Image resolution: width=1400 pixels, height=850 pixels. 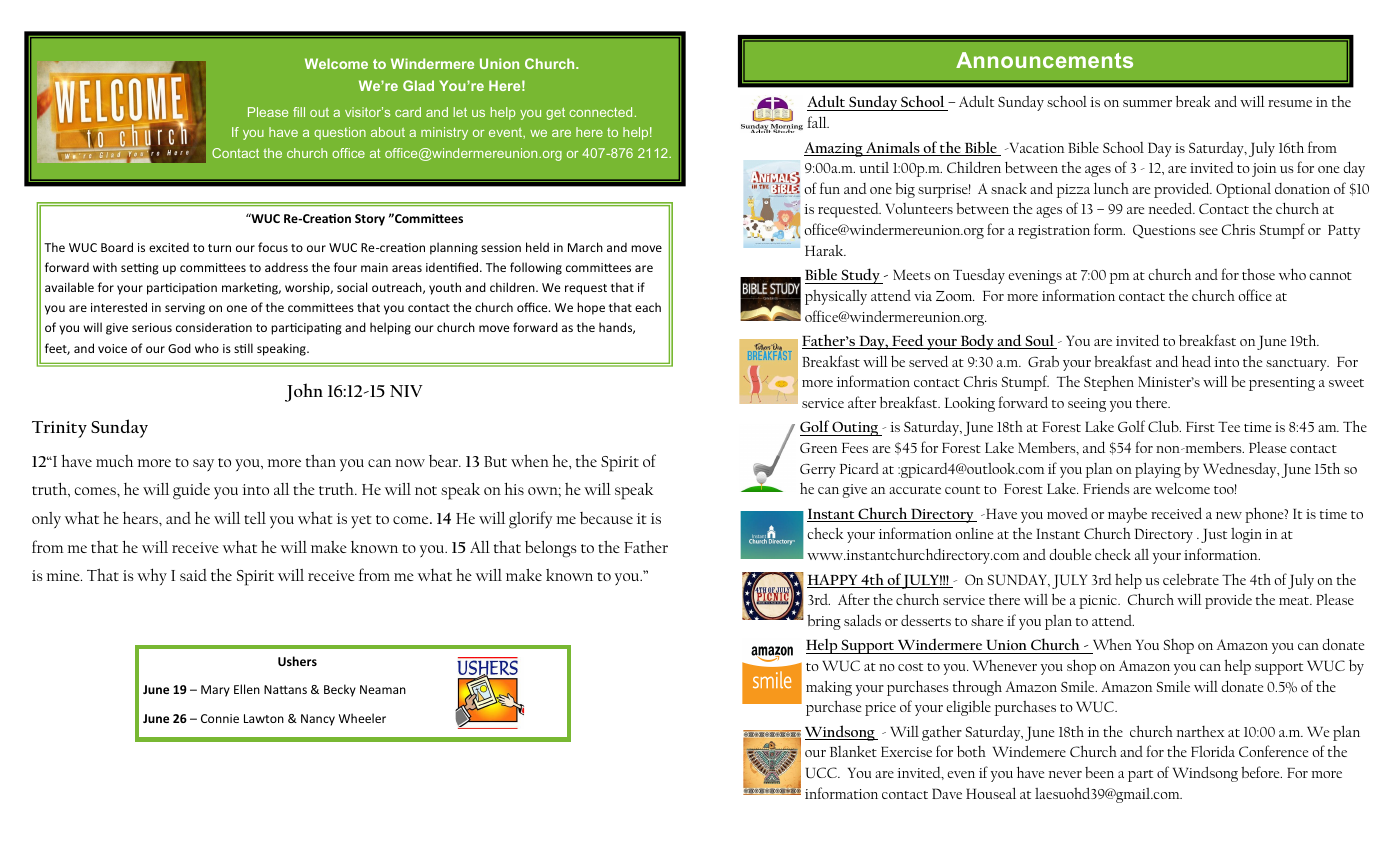 I want to click on Connie, so click(x=220, y=718).
